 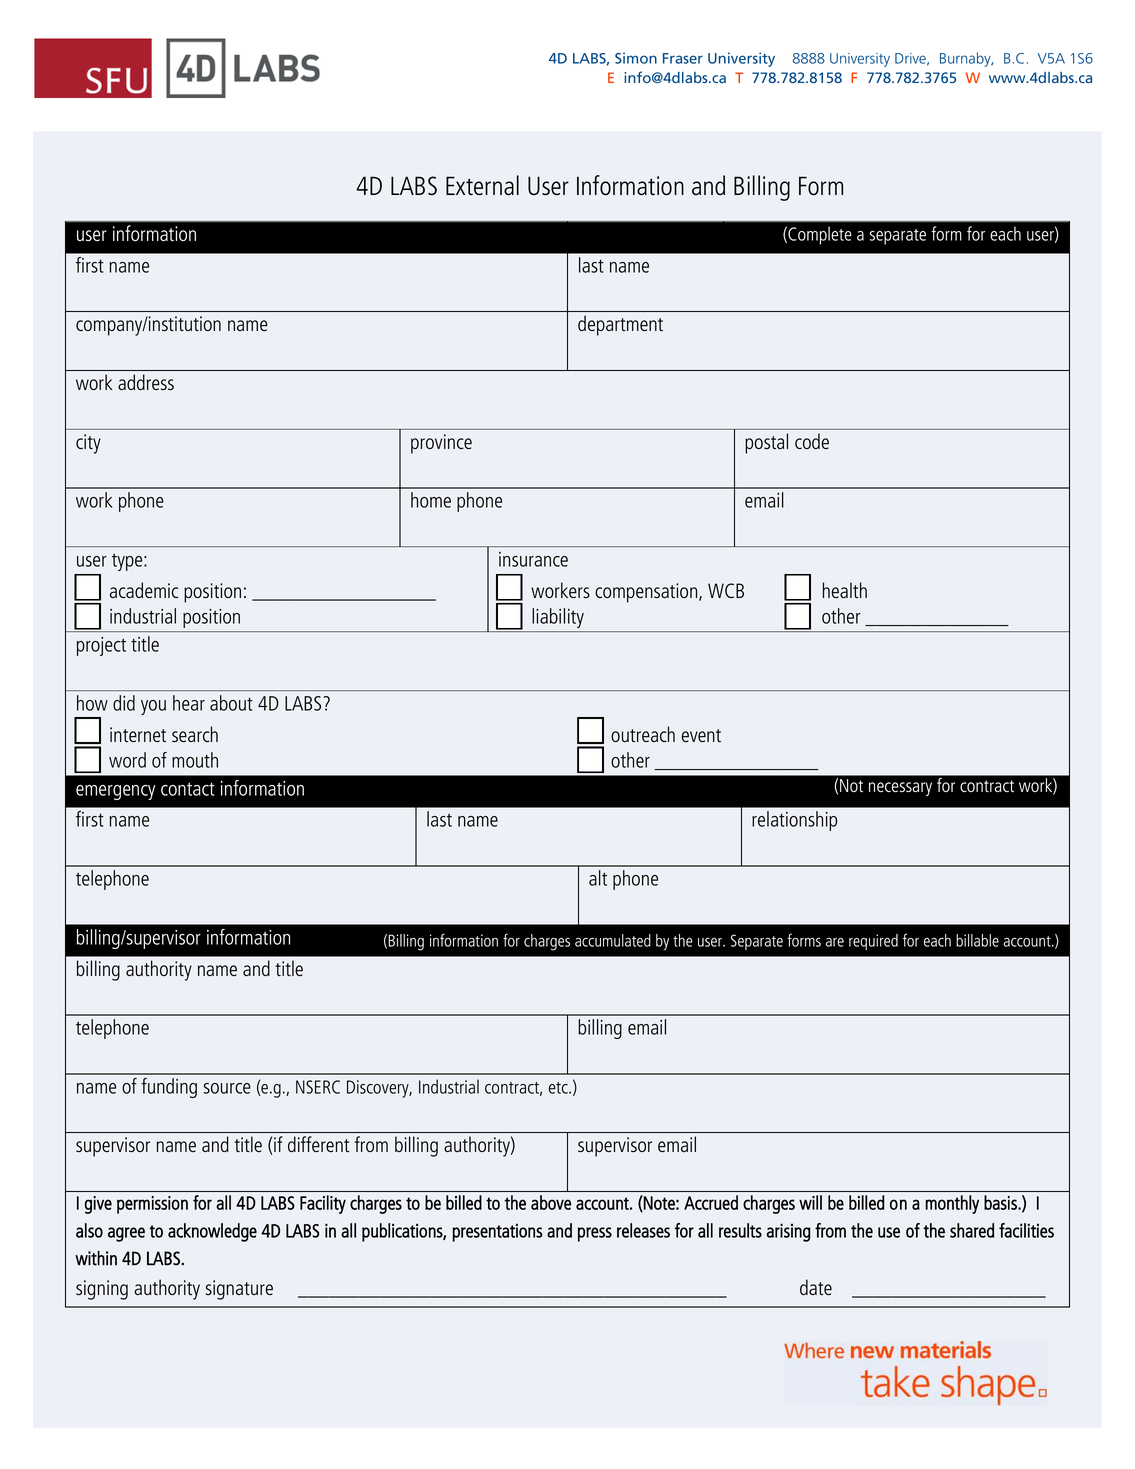 What do you see at coordinates (482, 185) in the image?
I see `External` at bounding box center [482, 185].
